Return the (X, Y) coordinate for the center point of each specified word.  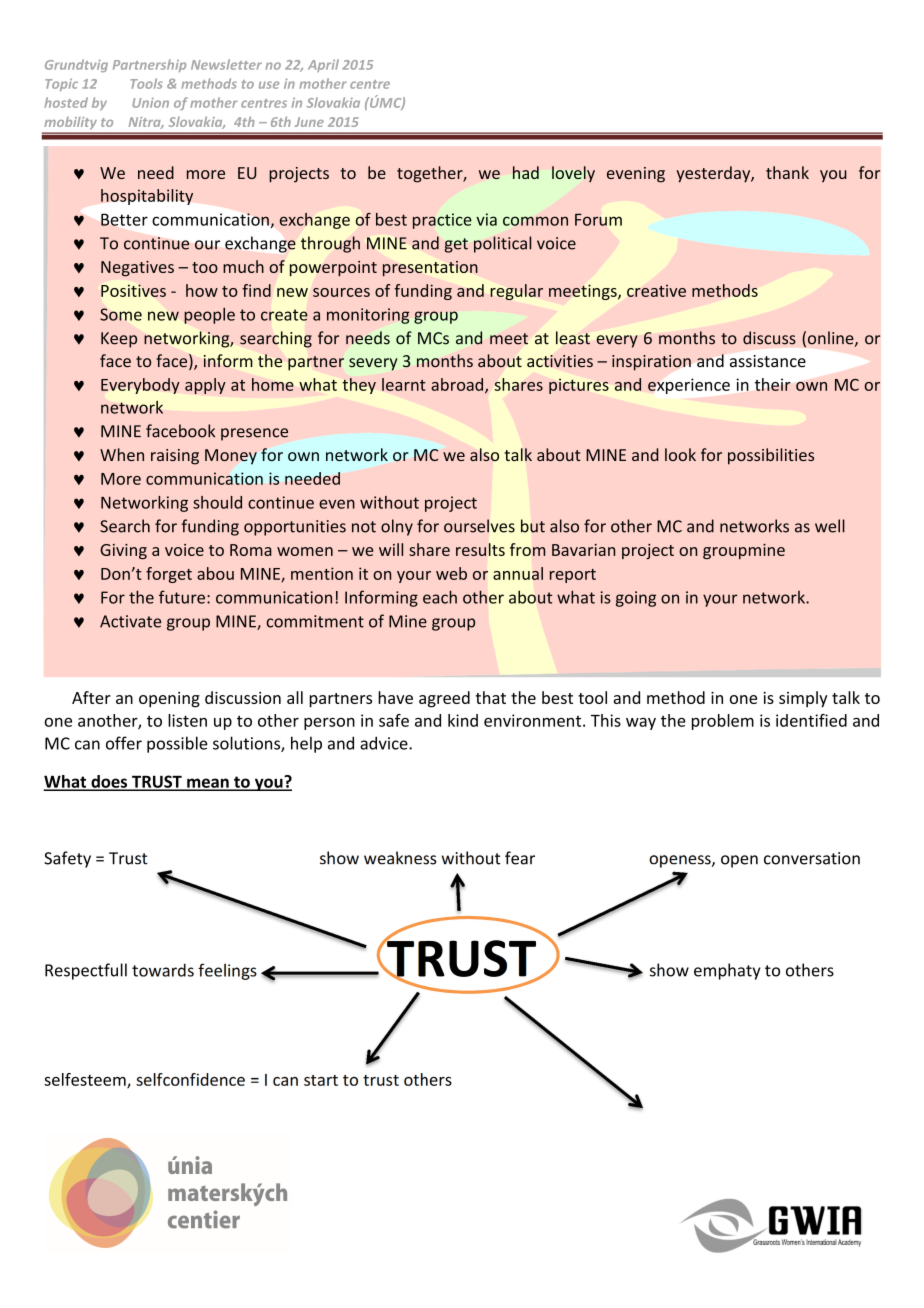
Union (150, 103)
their (773, 384)
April (323, 65)
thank (787, 172)
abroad (458, 385)
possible (177, 744)
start (321, 1080)
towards (163, 970)
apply (205, 386)
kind (463, 720)
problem (723, 722)
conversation (812, 858)
